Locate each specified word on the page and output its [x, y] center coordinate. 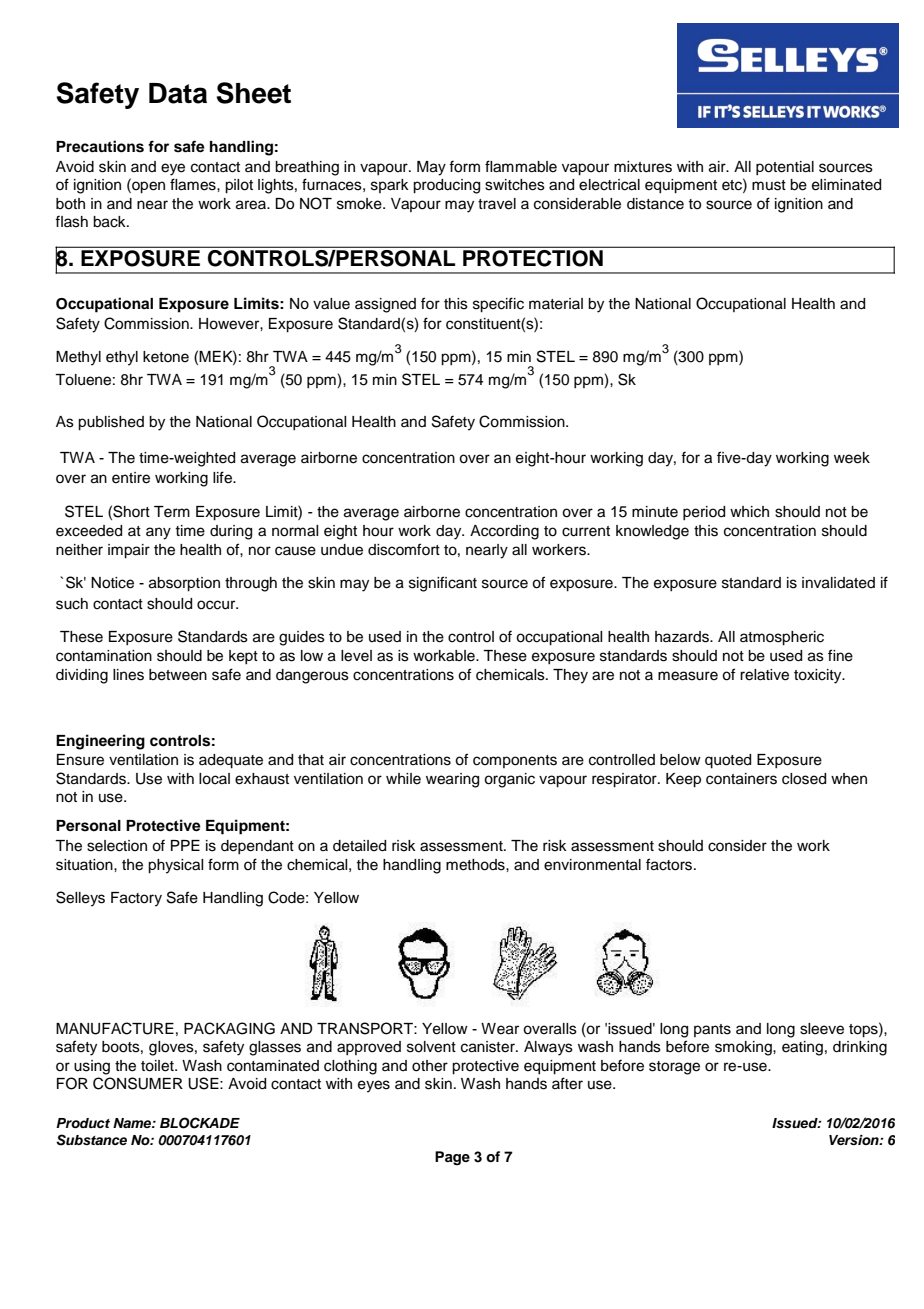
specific [498, 305]
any [158, 533]
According [504, 532]
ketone [166, 357]
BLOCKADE [200, 1123]
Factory [136, 899]
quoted [728, 761]
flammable [521, 166]
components [515, 761]
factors [670, 864]
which [749, 512]
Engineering [100, 742]
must [769, 185]
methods [476, 865]
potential [785, 168]
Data [178, 93]
